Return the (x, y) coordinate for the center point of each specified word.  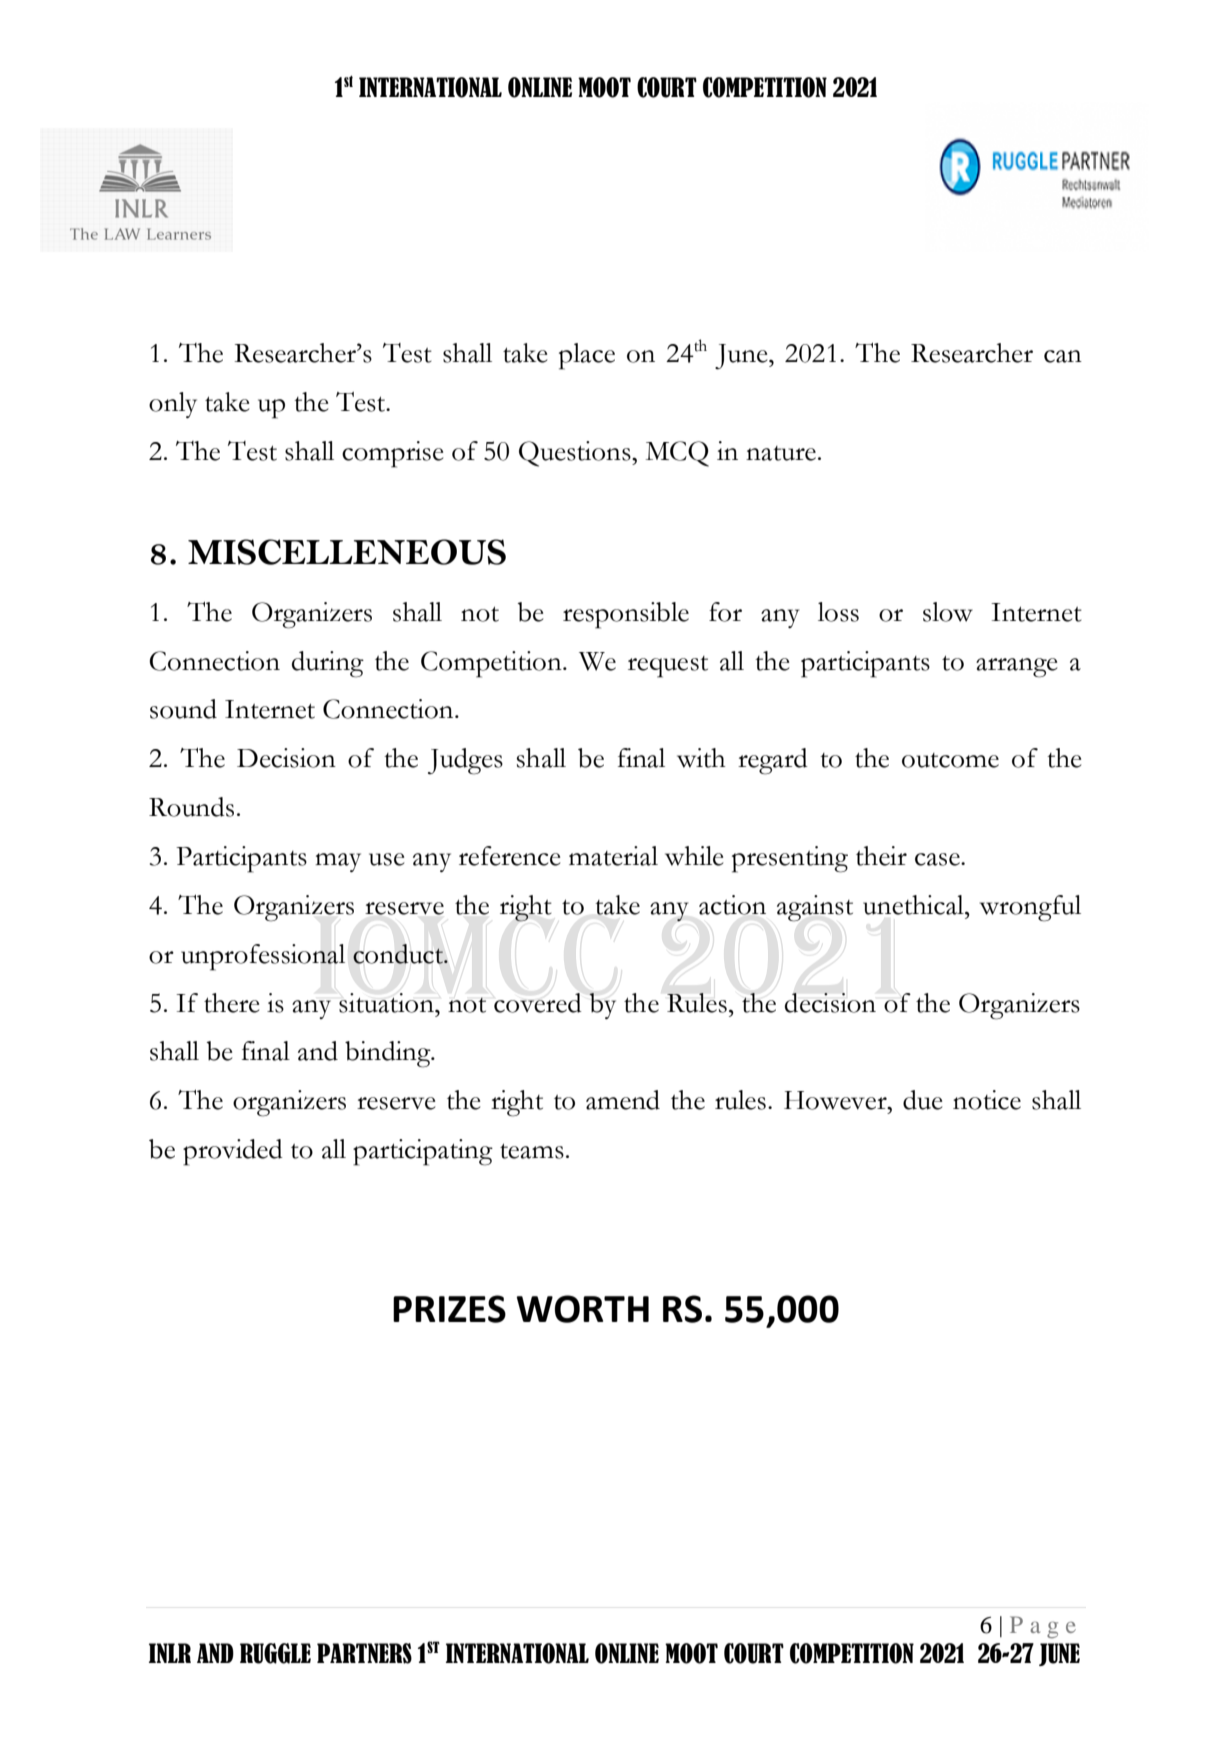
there (231, 1003)
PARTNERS (364, 1653)
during (328, 664)
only (173, 405)
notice (987, 1100)
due (922, 1100)
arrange (1016, 668)
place (587, 356)
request (668, 667)
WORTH (582, 1309)
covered (538, 1003)
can (1063, 356)
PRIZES (449, 1309)
